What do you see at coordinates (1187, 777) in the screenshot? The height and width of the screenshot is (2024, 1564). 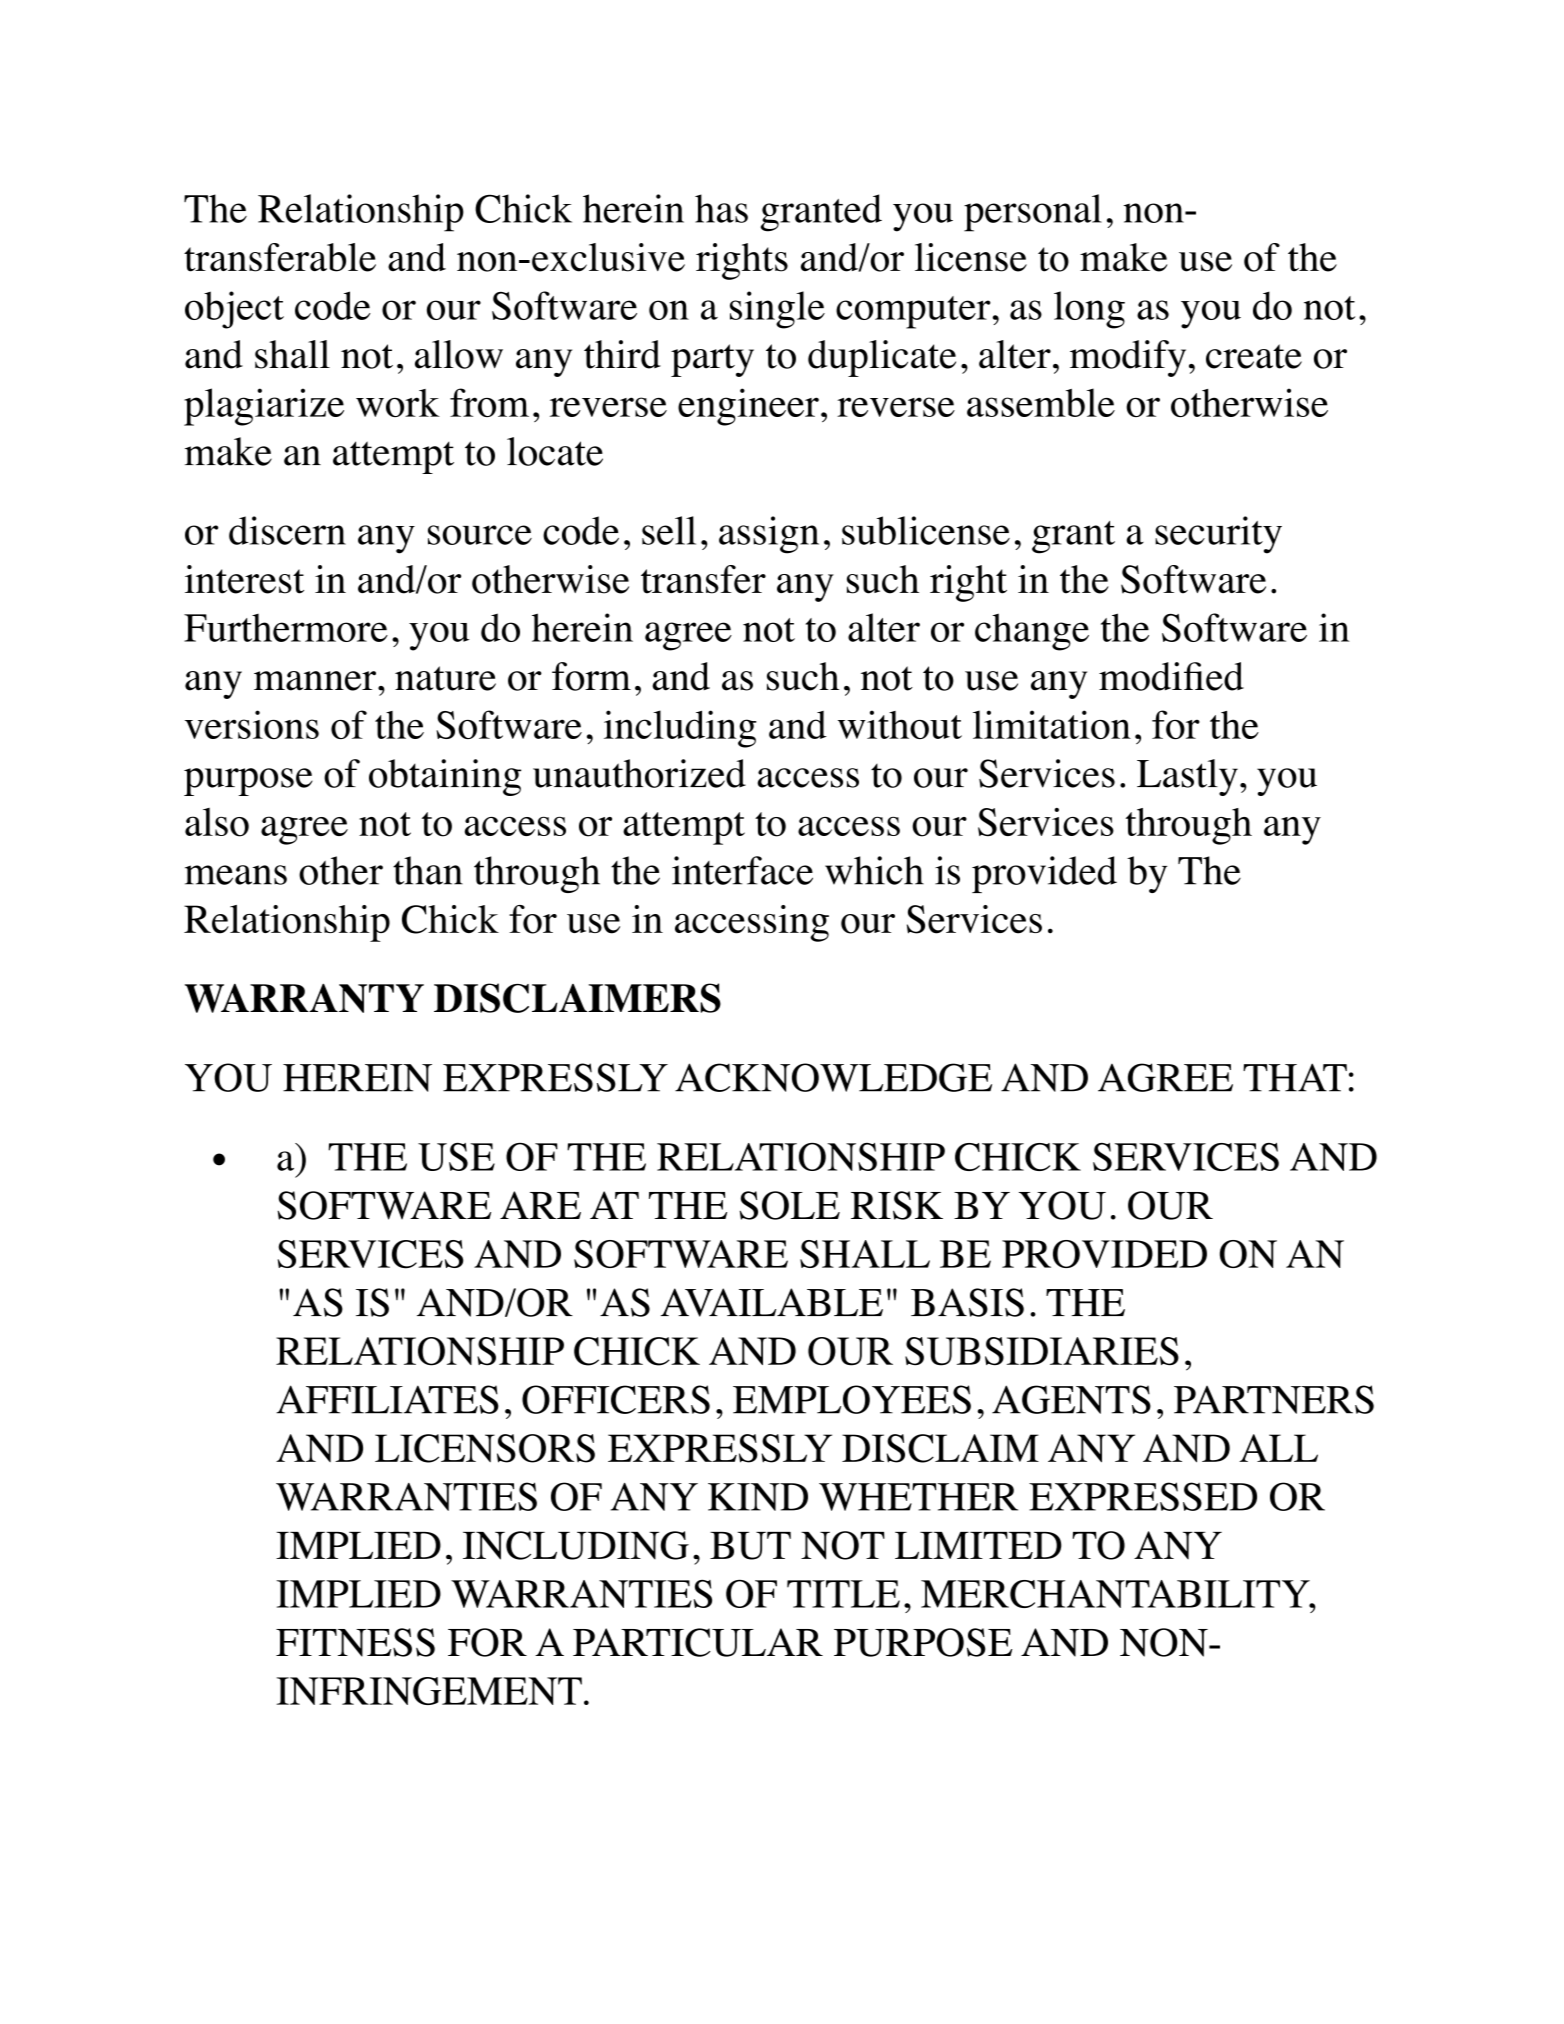 I see `Lastly` at bounding box center [1187, 777].
